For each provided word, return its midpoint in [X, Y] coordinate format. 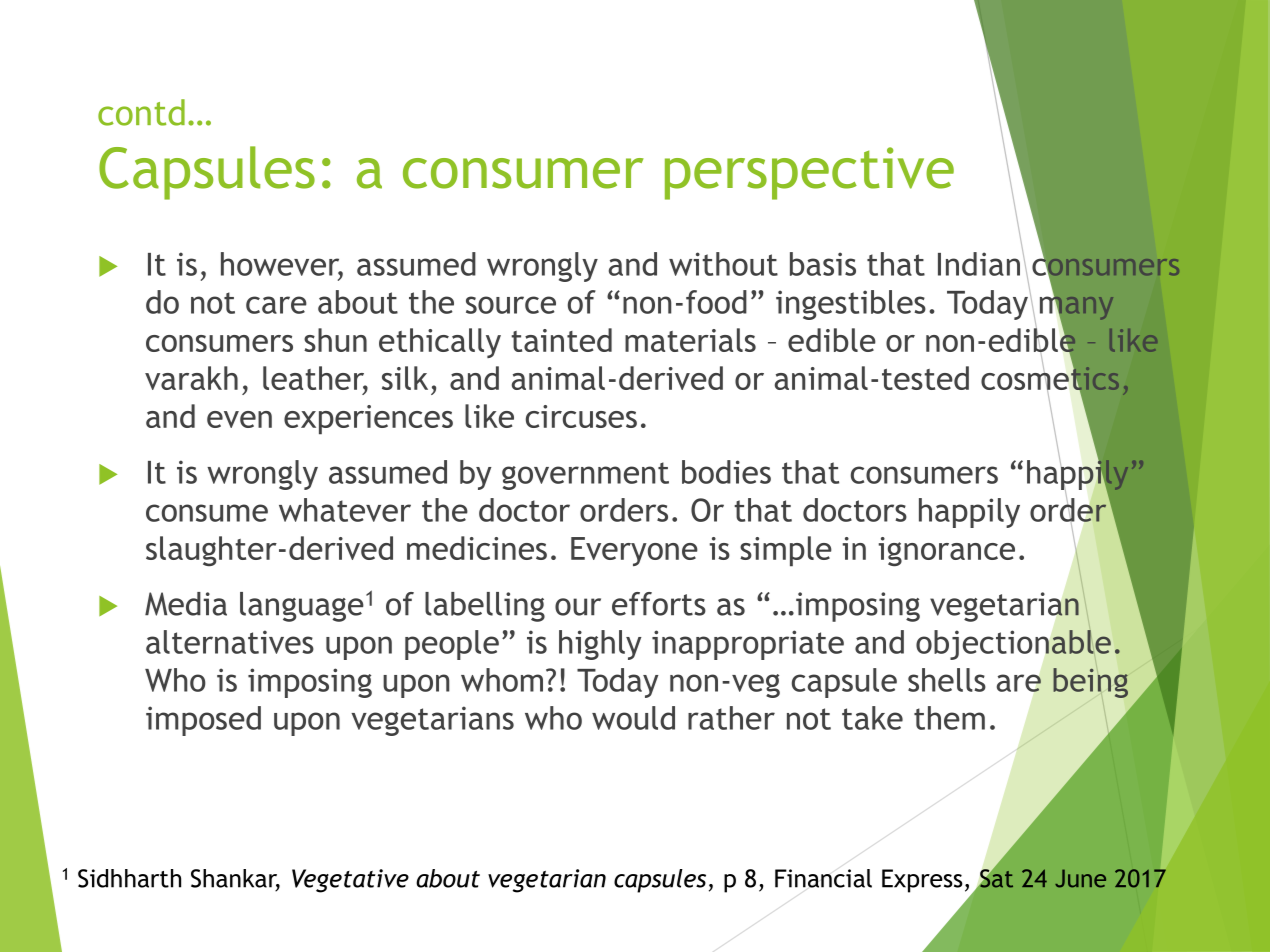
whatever [345, 510]
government [585, 476]
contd [141, 112]
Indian [980, 263]
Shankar [235, 879]
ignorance [946, 551]
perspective [809, 173]
